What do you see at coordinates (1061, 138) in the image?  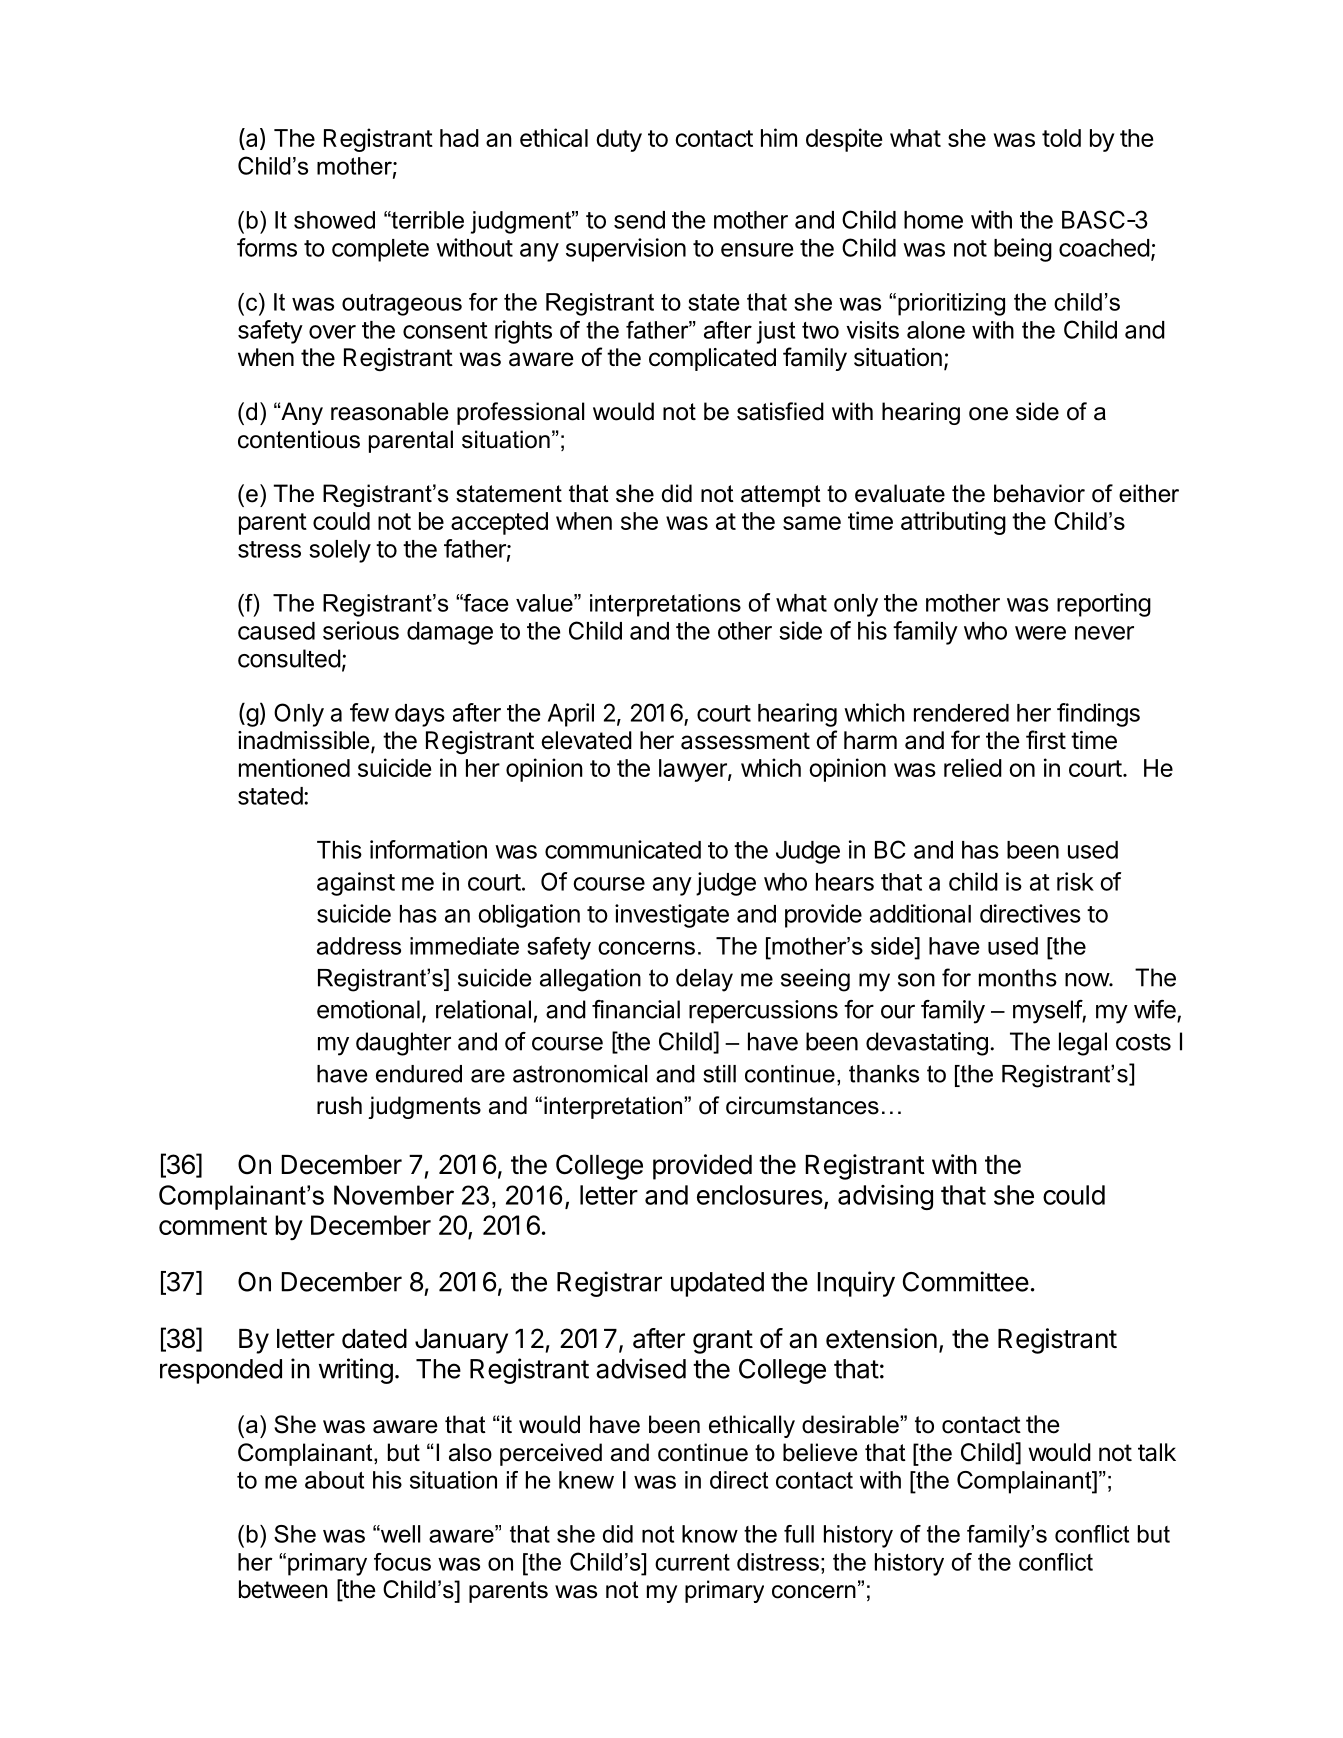 I see `told` at bounding box center [1061, 138].
